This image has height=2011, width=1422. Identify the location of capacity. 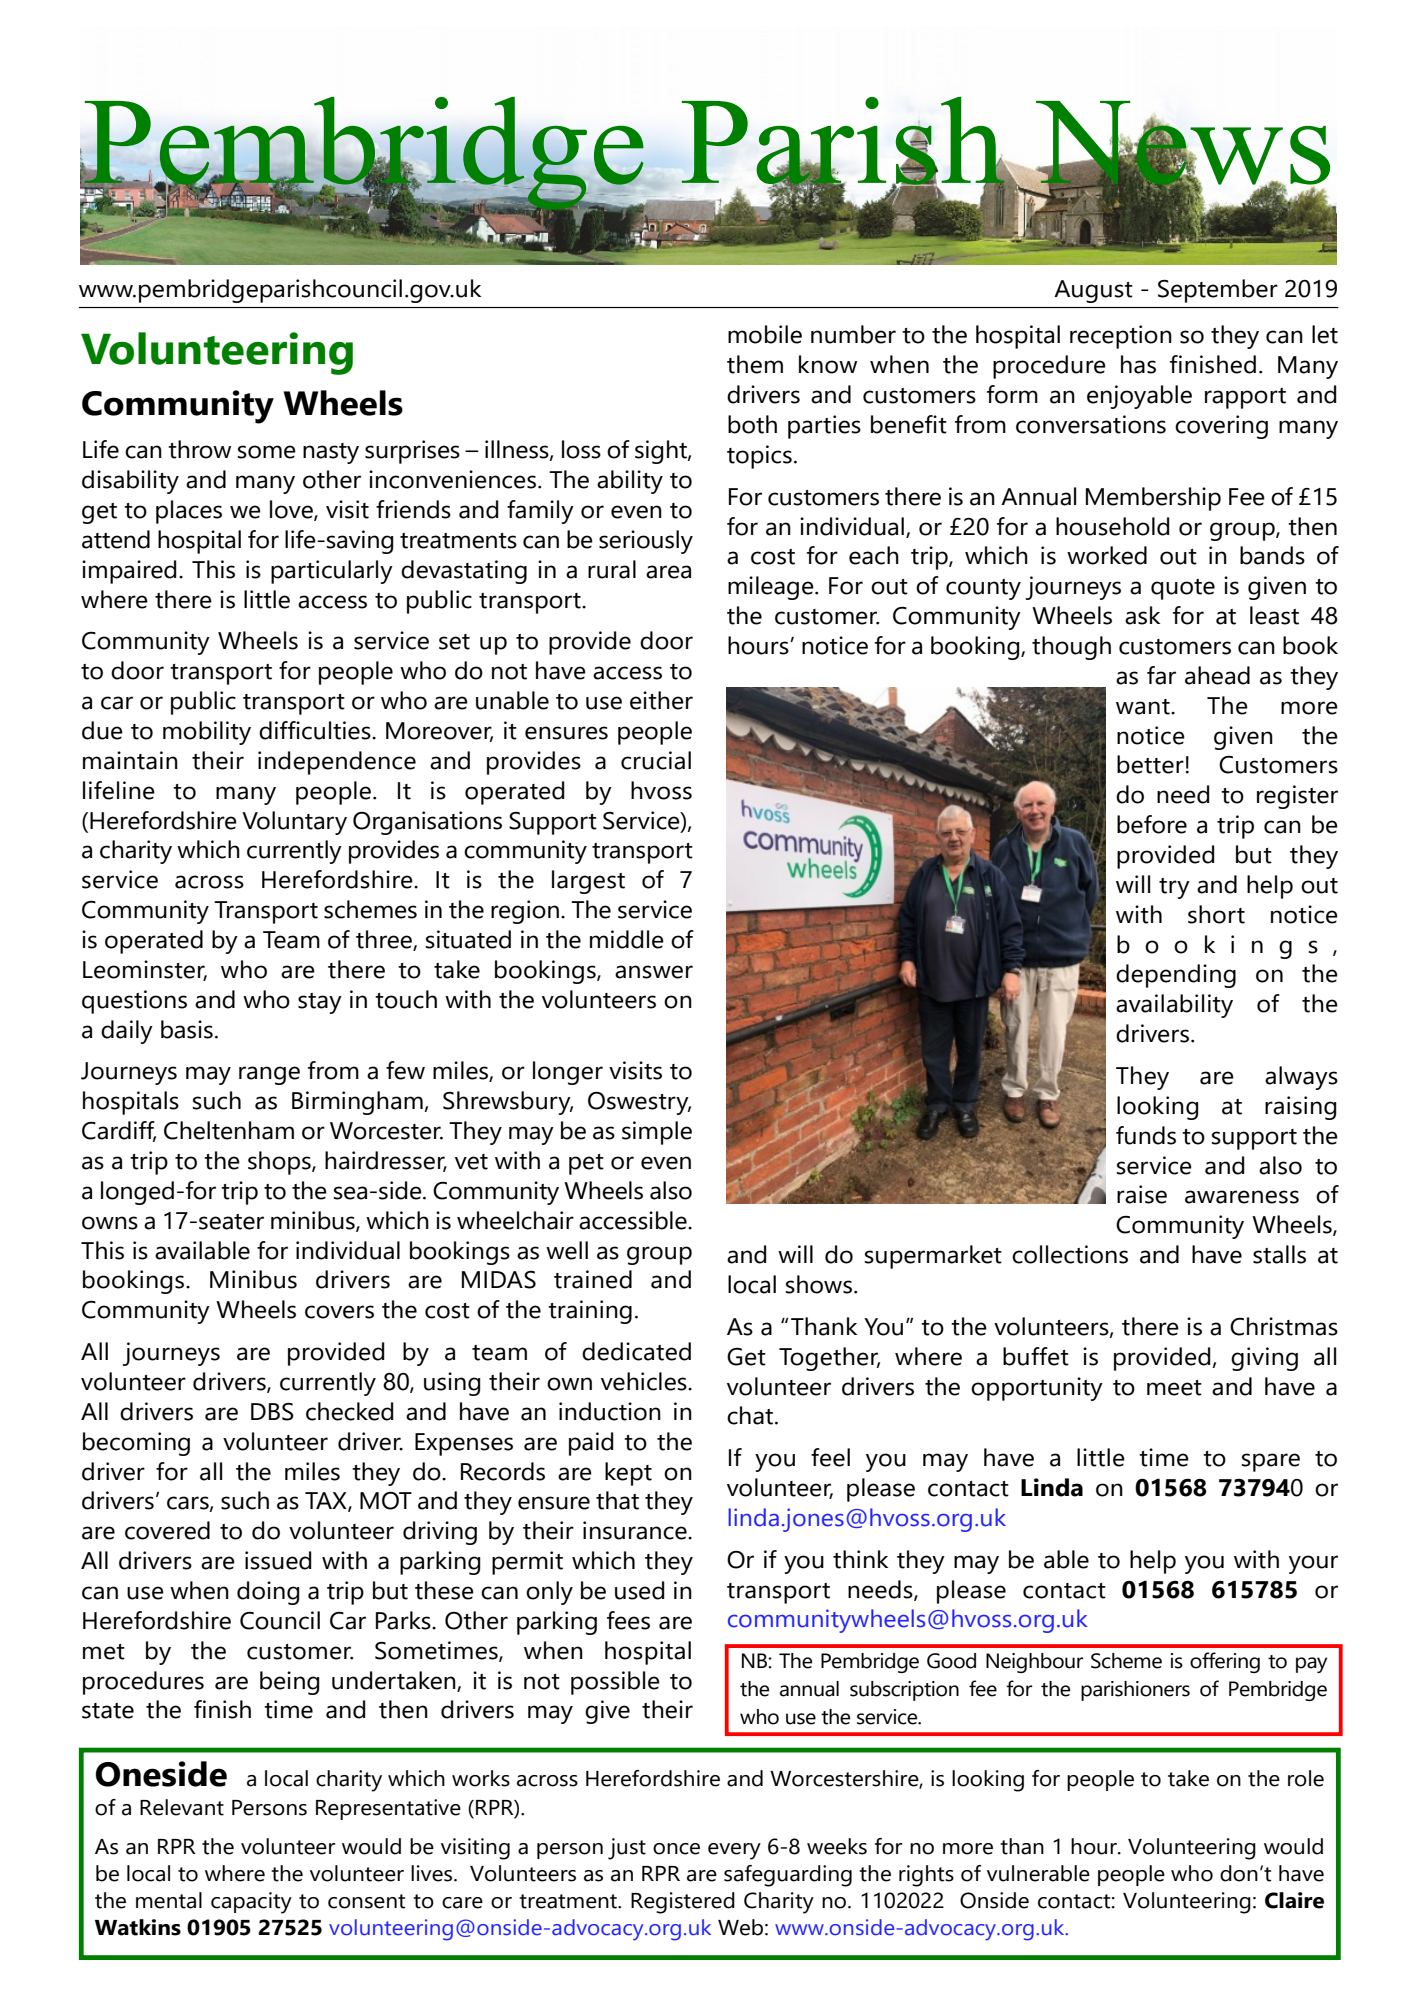
(251, 1903).
